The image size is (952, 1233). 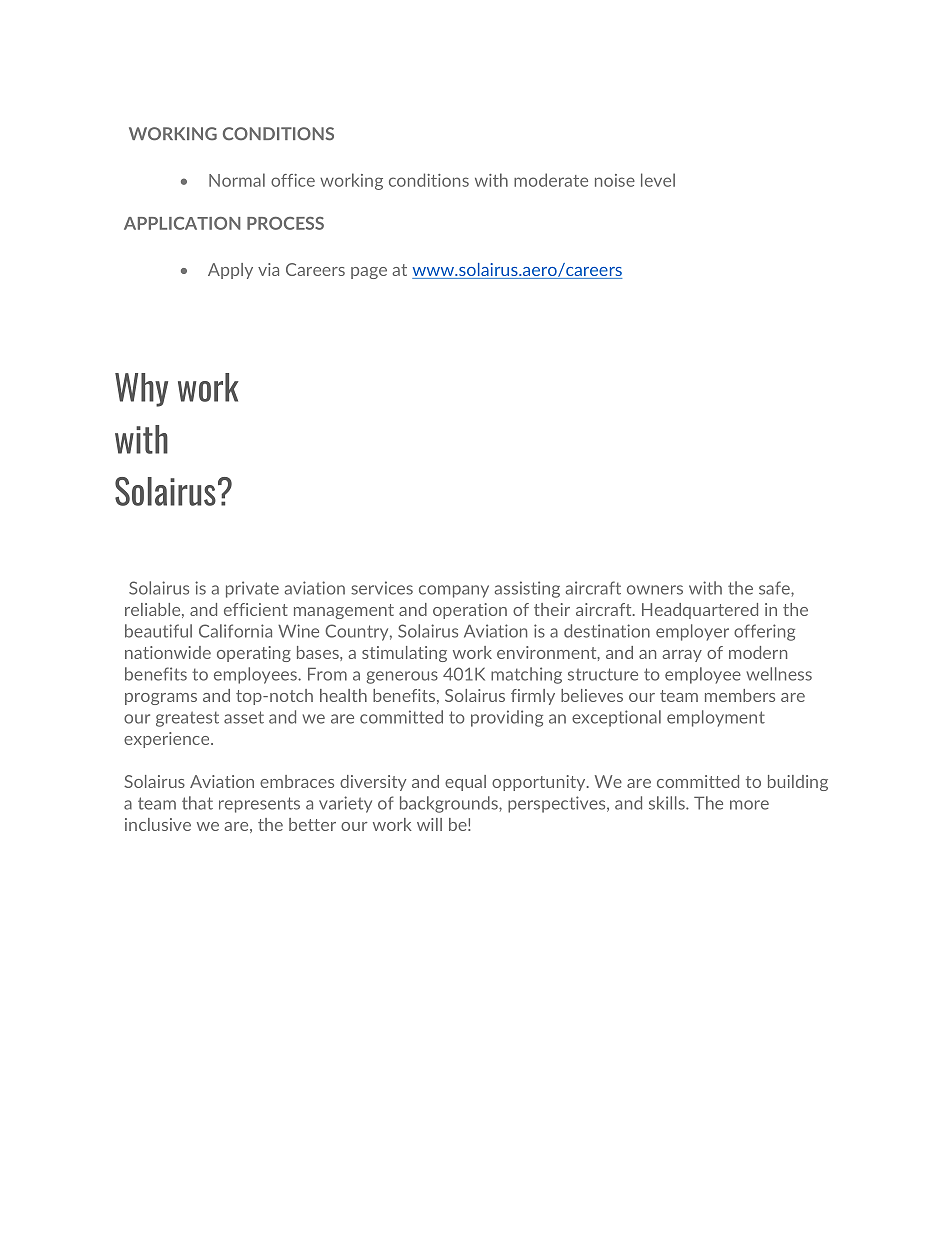 I want to click on that, so click(x=197, y=803).
